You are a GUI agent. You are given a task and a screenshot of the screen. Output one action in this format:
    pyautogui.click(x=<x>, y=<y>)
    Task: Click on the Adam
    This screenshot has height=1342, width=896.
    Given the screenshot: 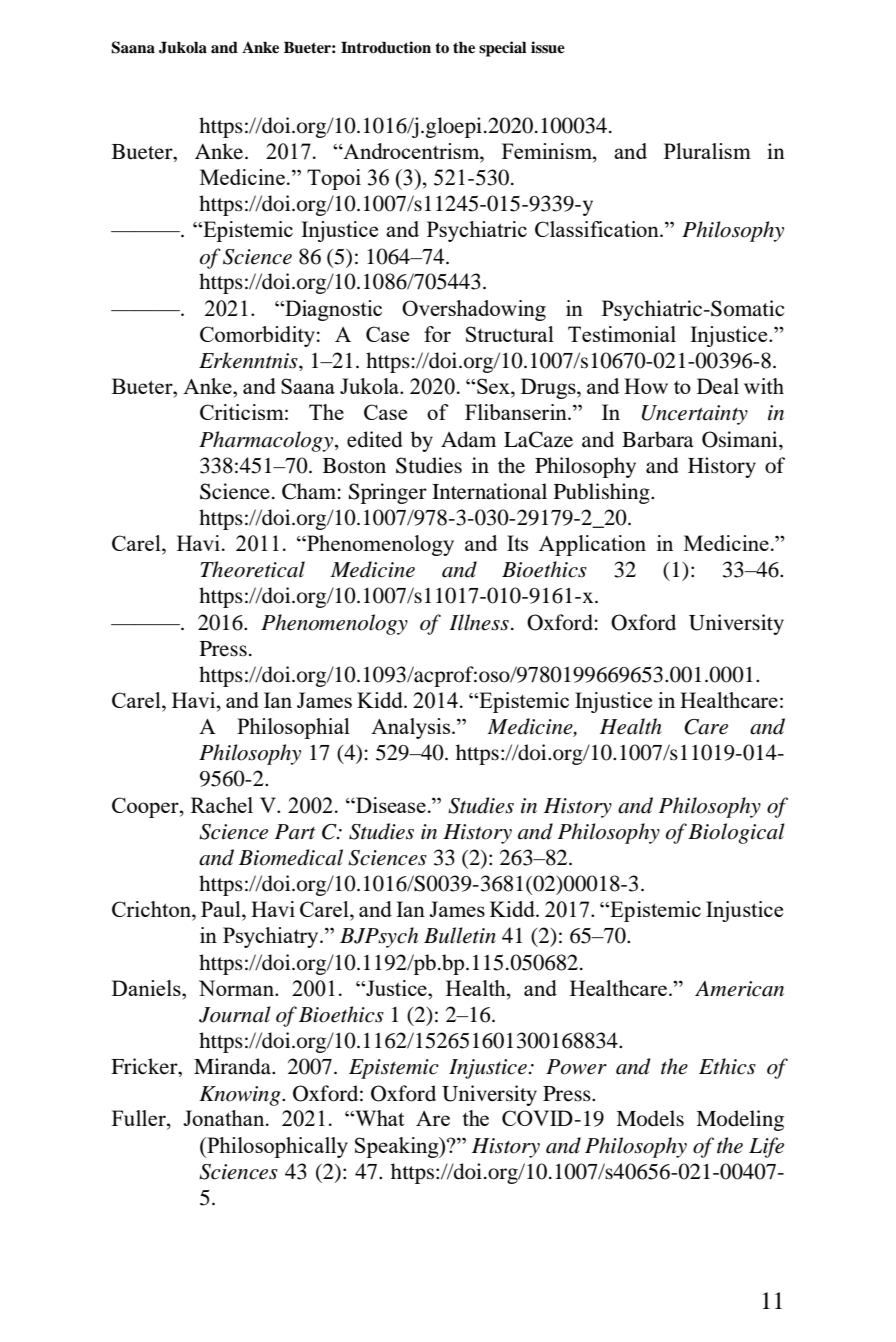 What is the action you would take?
    pyautogui.click(x=468, y=439)
